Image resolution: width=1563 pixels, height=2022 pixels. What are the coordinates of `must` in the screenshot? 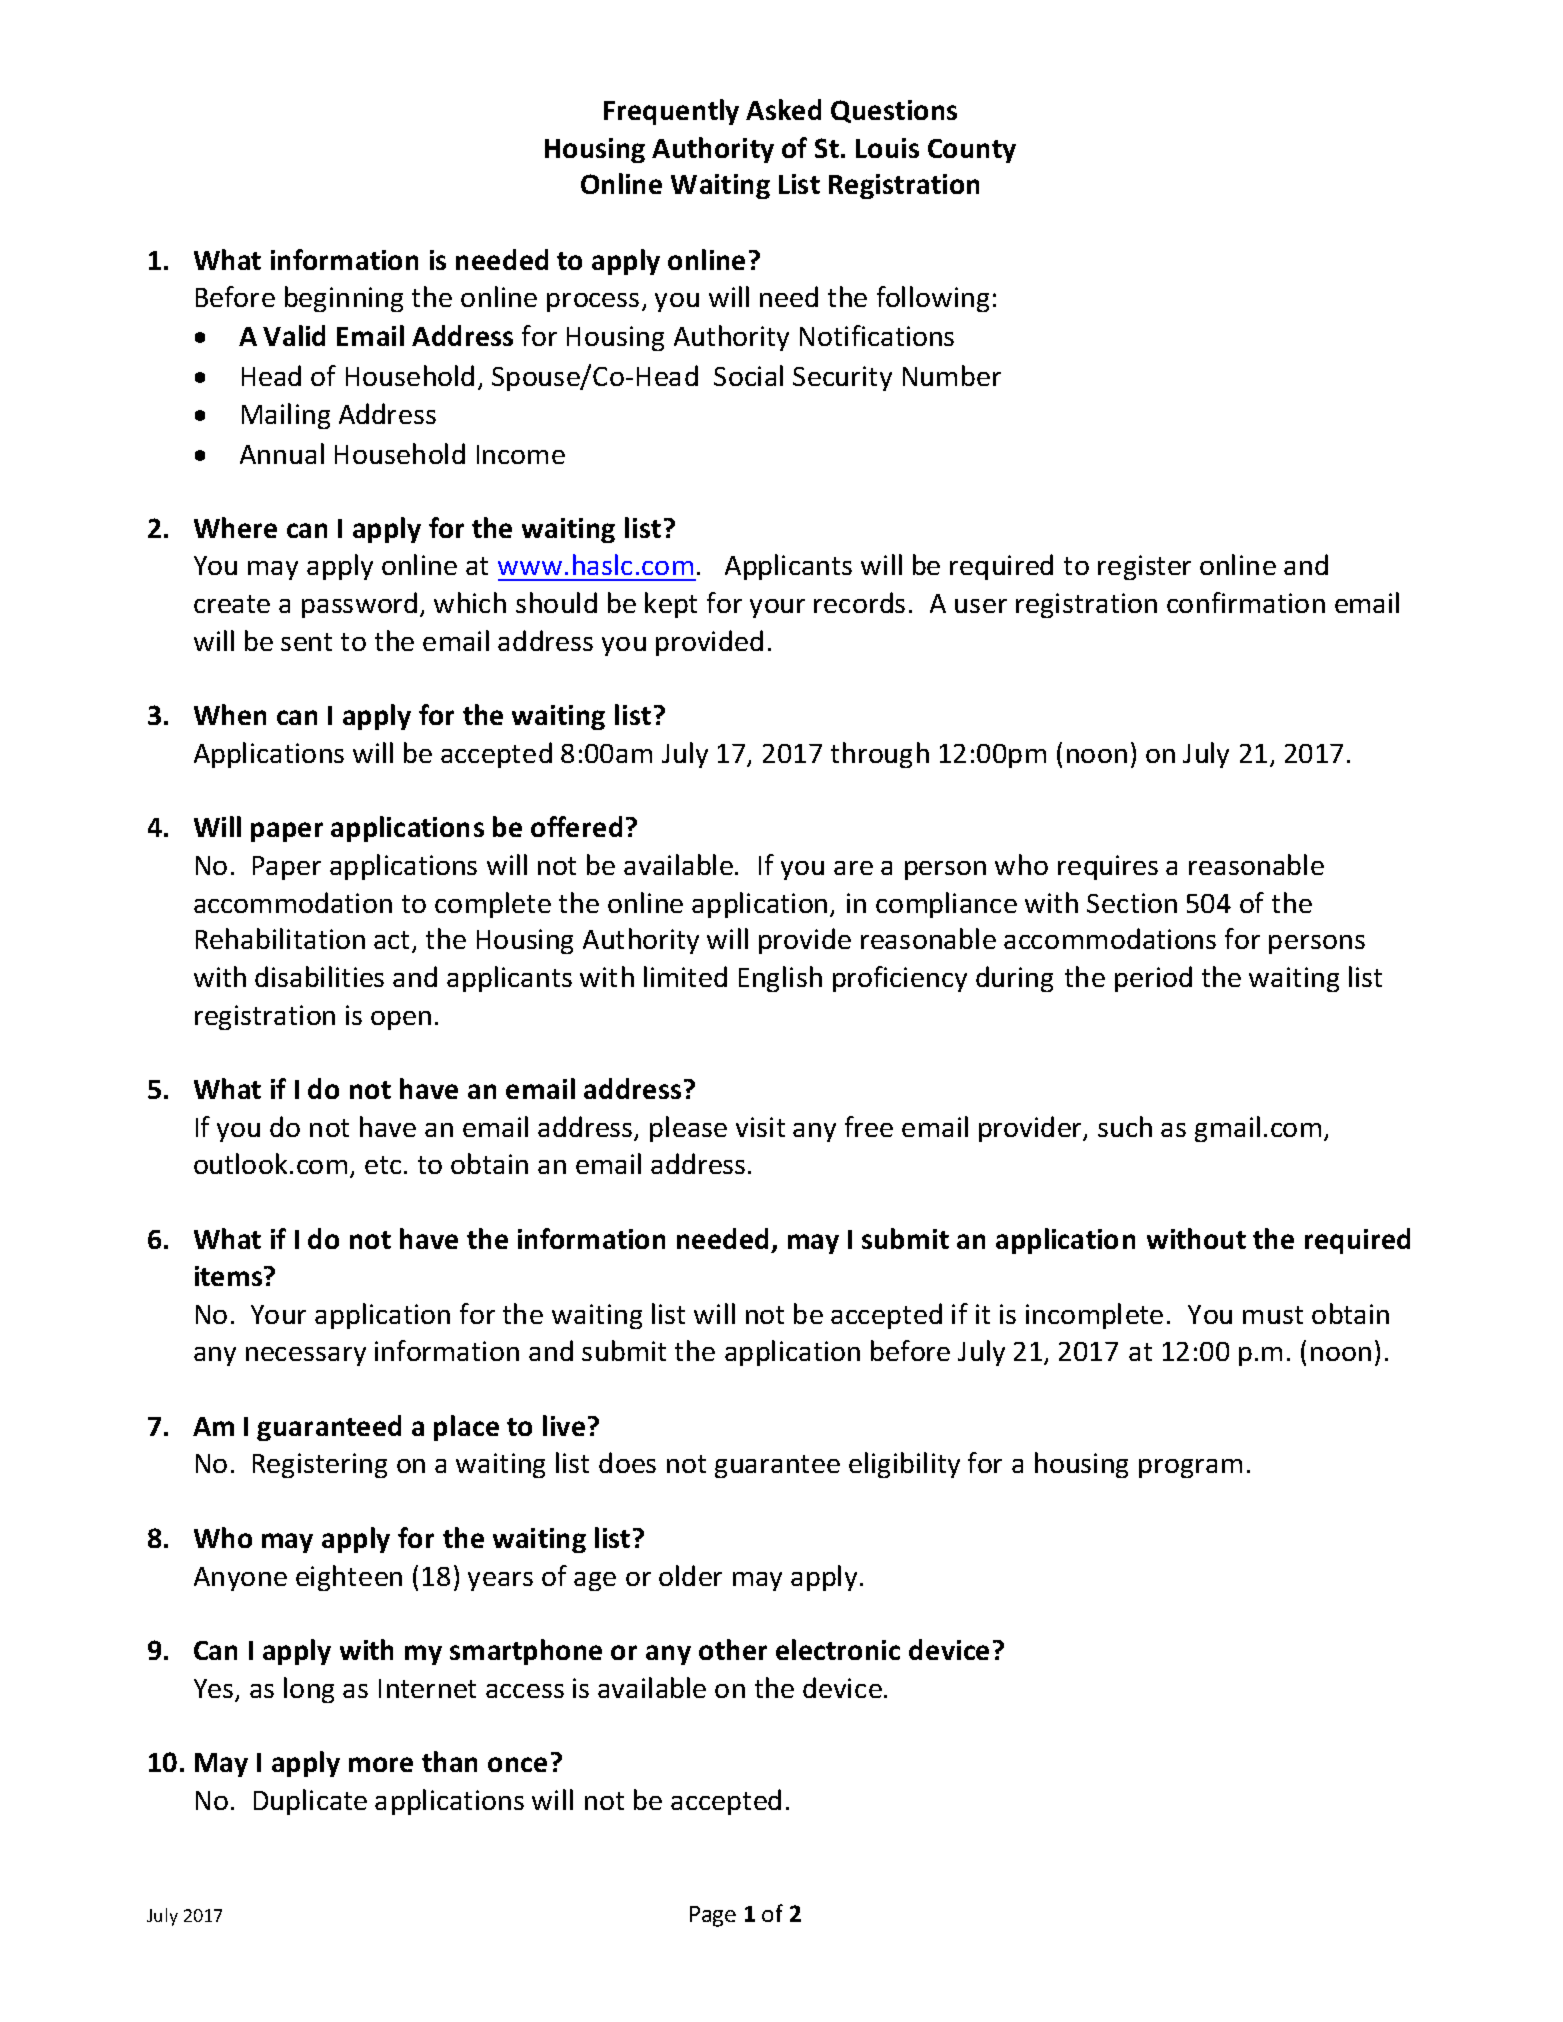 It's located at (1273, 1315).
